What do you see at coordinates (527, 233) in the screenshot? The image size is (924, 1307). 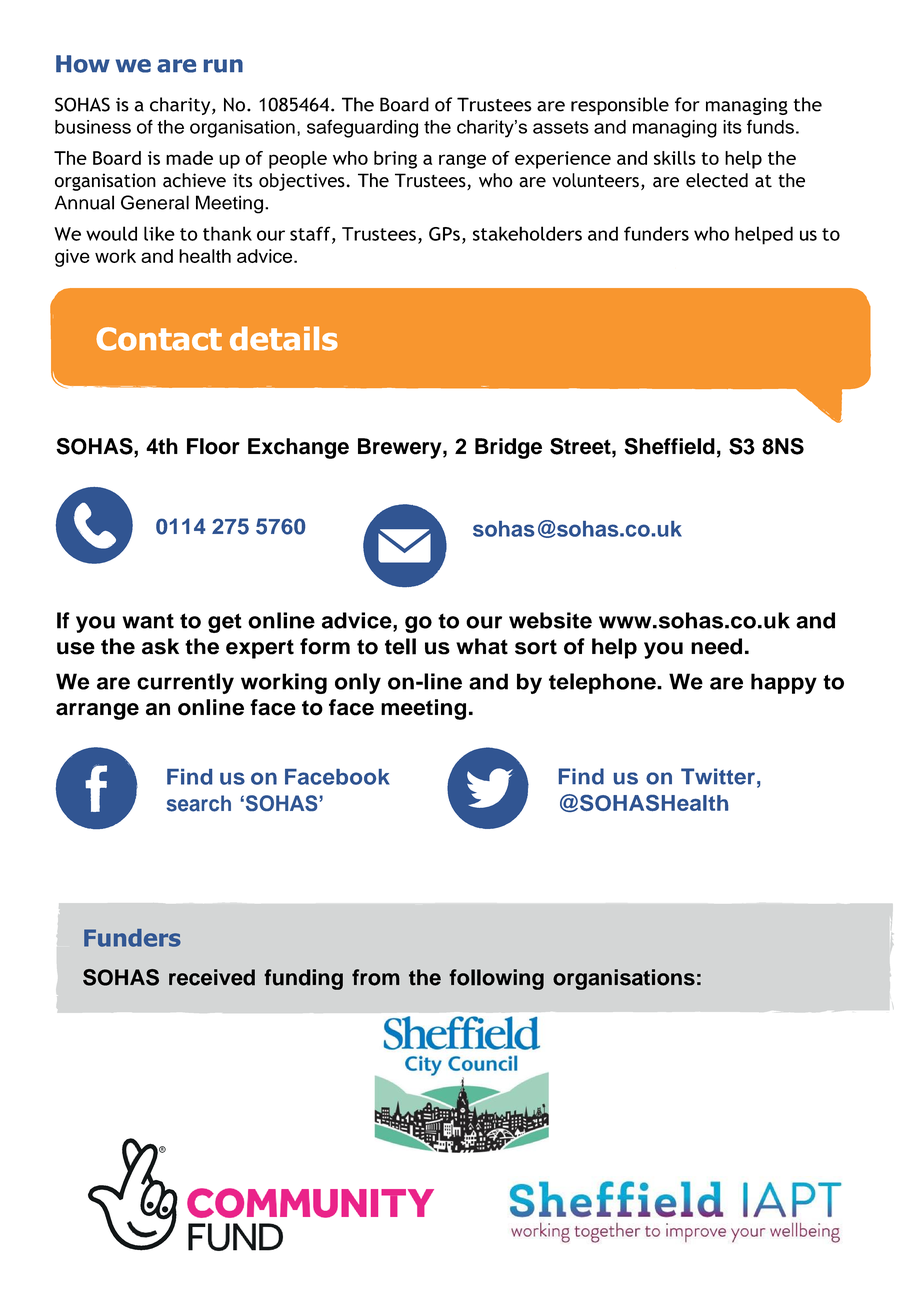 I see `stakeholders` at bounding box center [527, 233].
